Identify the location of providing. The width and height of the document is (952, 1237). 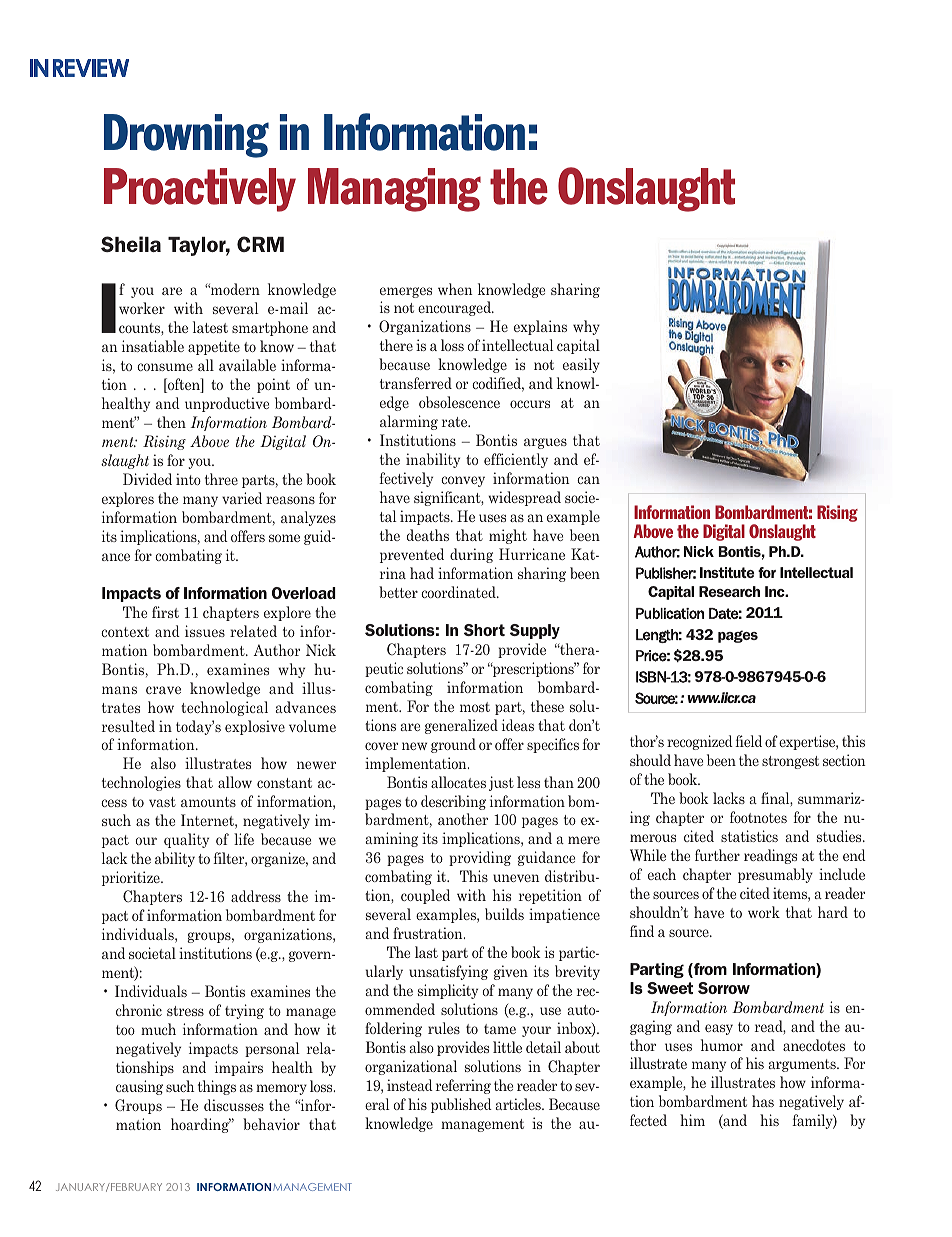
(480, 858).
